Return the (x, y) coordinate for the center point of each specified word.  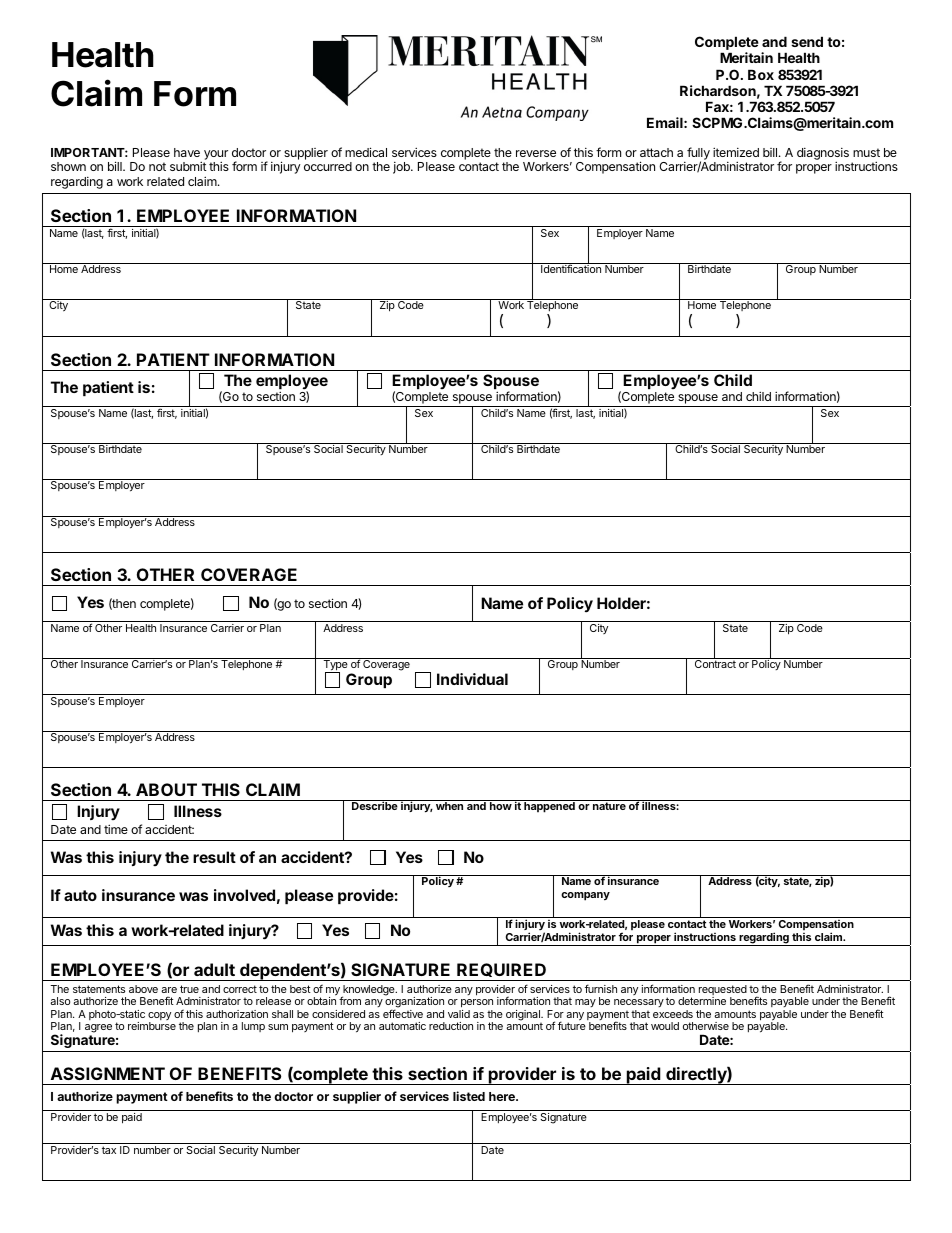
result (214, 857)
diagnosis (823, 155)
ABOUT (166, 789)
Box (761, 74)
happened (549, 806)
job (402, 167)
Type (335, 665)
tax (109, 1150)
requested (723, 991)
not (157, 166)
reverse (536, 153)
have (187, 152)
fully (697, 155)
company (585, 896)
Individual (472, 679)
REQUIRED (501, 970)
